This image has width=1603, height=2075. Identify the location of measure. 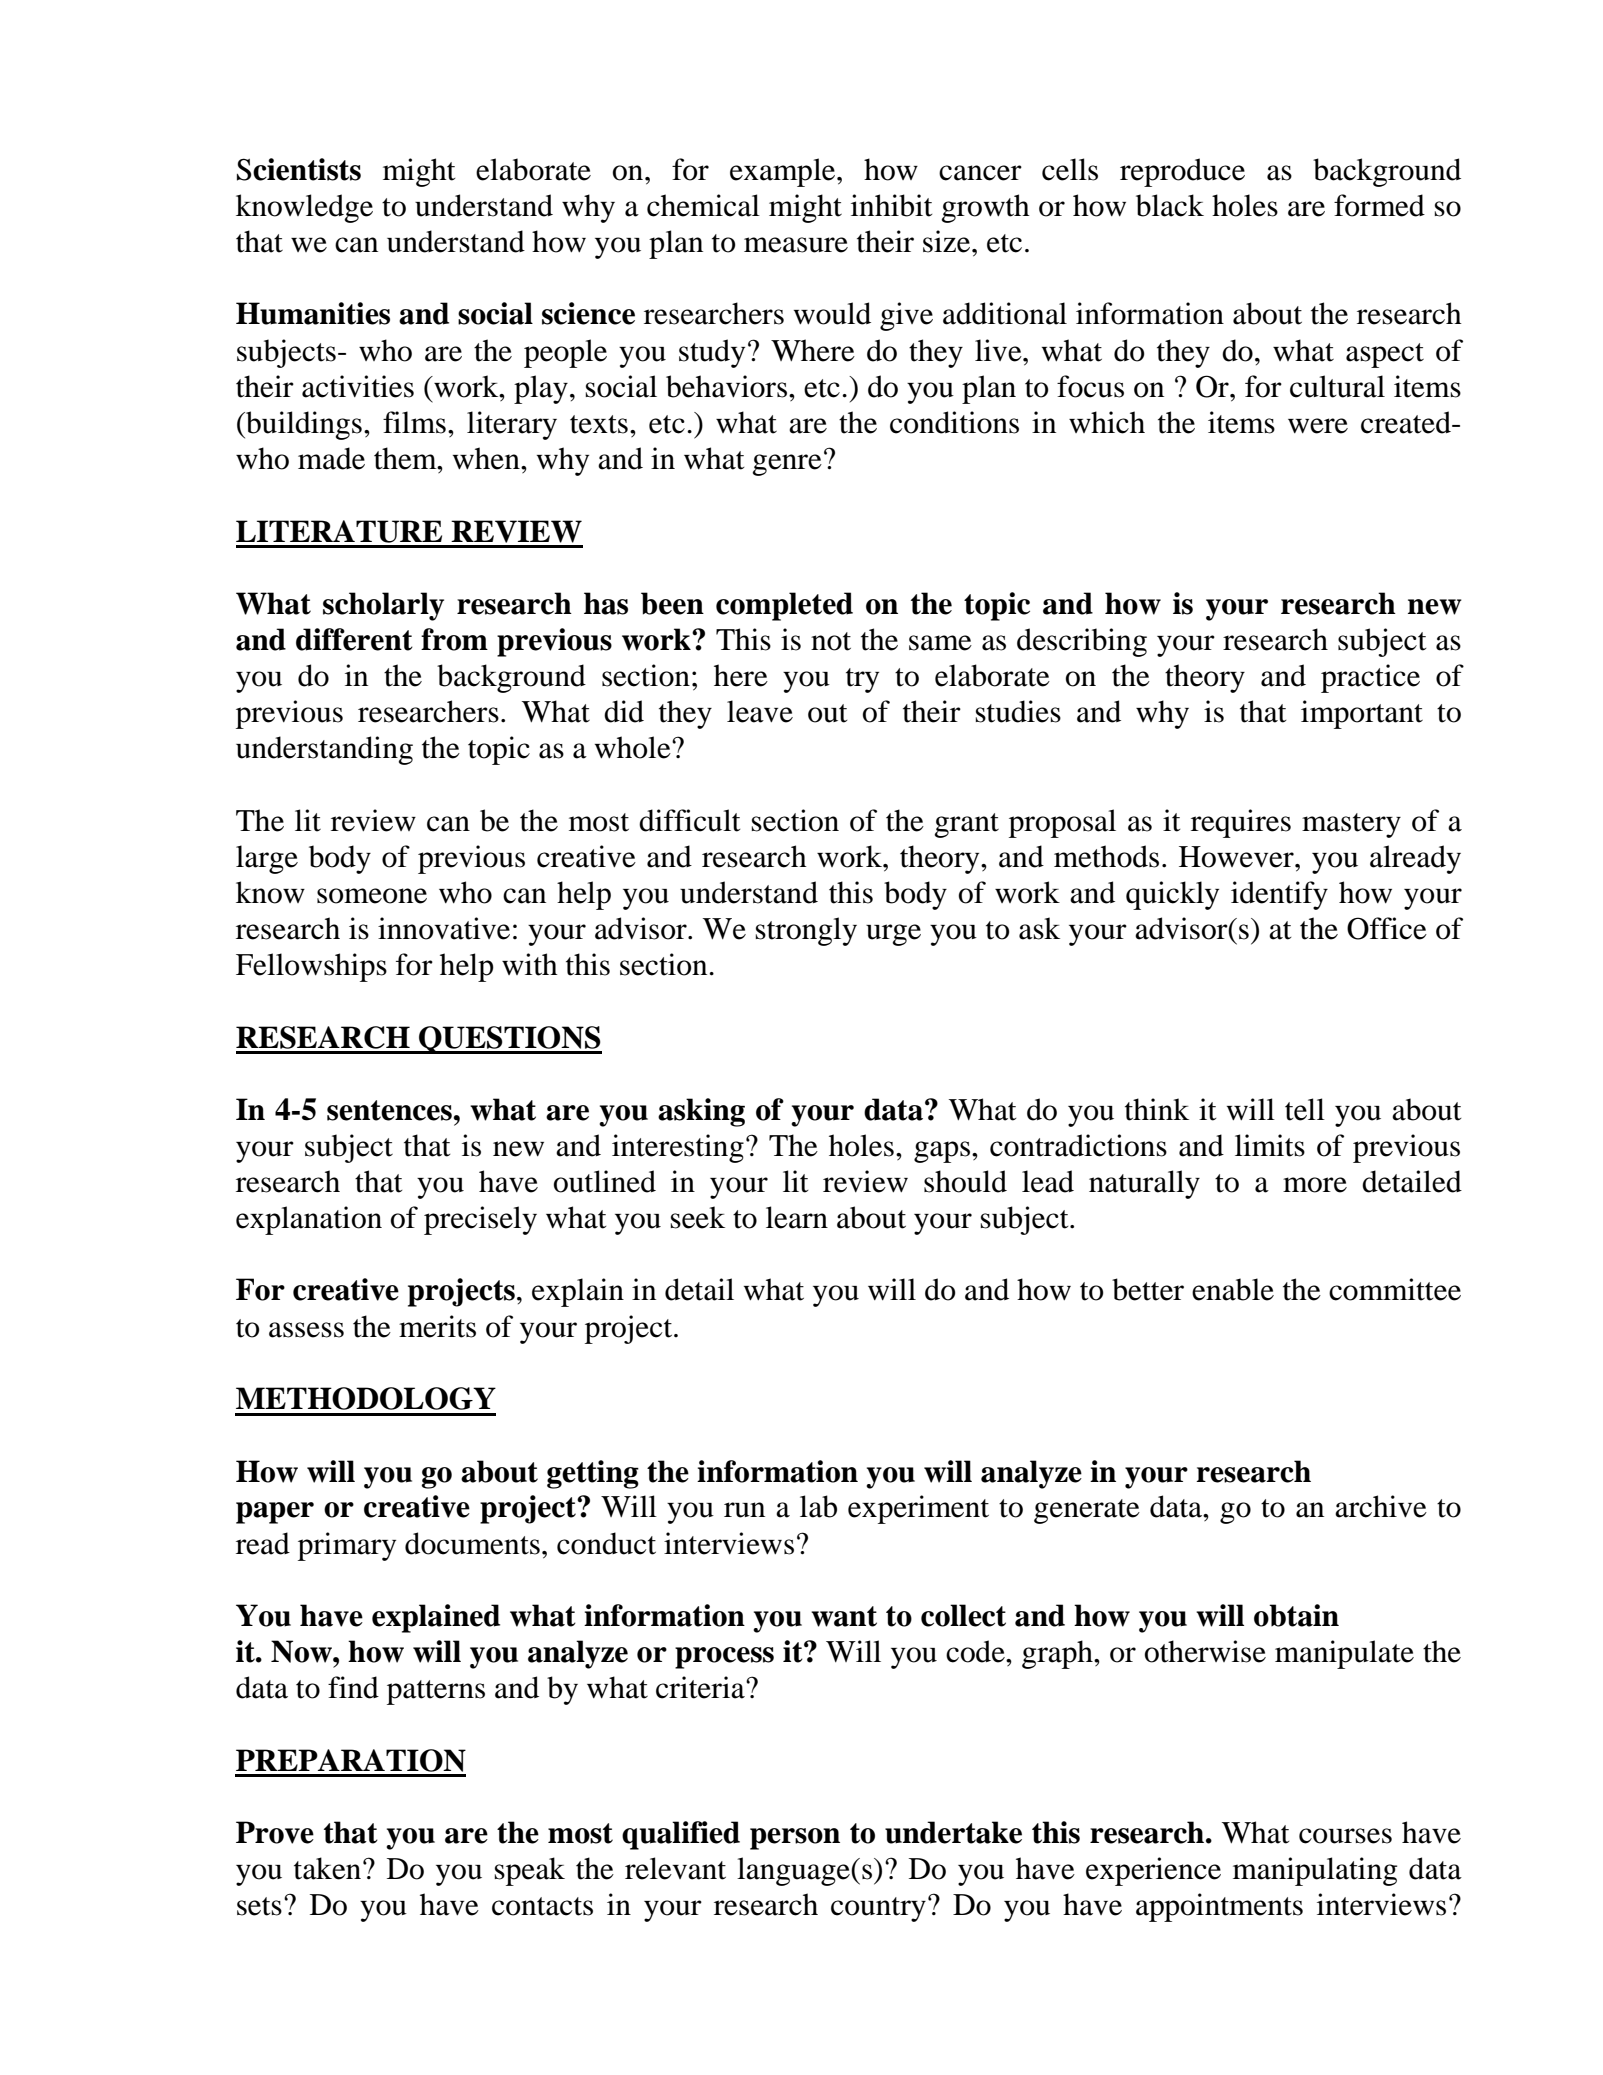
(796, 245).
